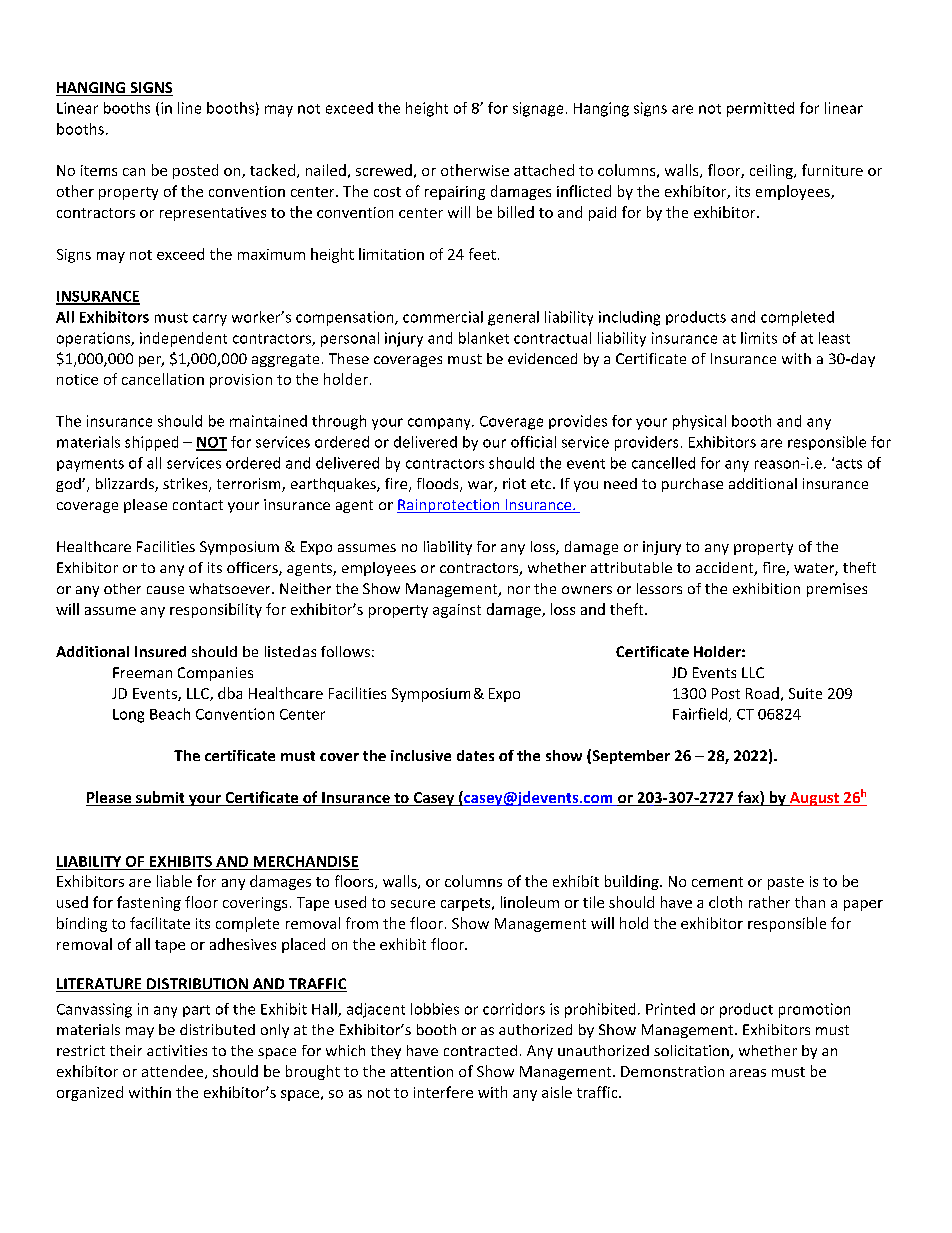 Image resolution: width=952 pixels, height=1233 pixels. What do you see at coordinates (457, 611) in the page?
I see `against` at bounding box center [457, 611].
